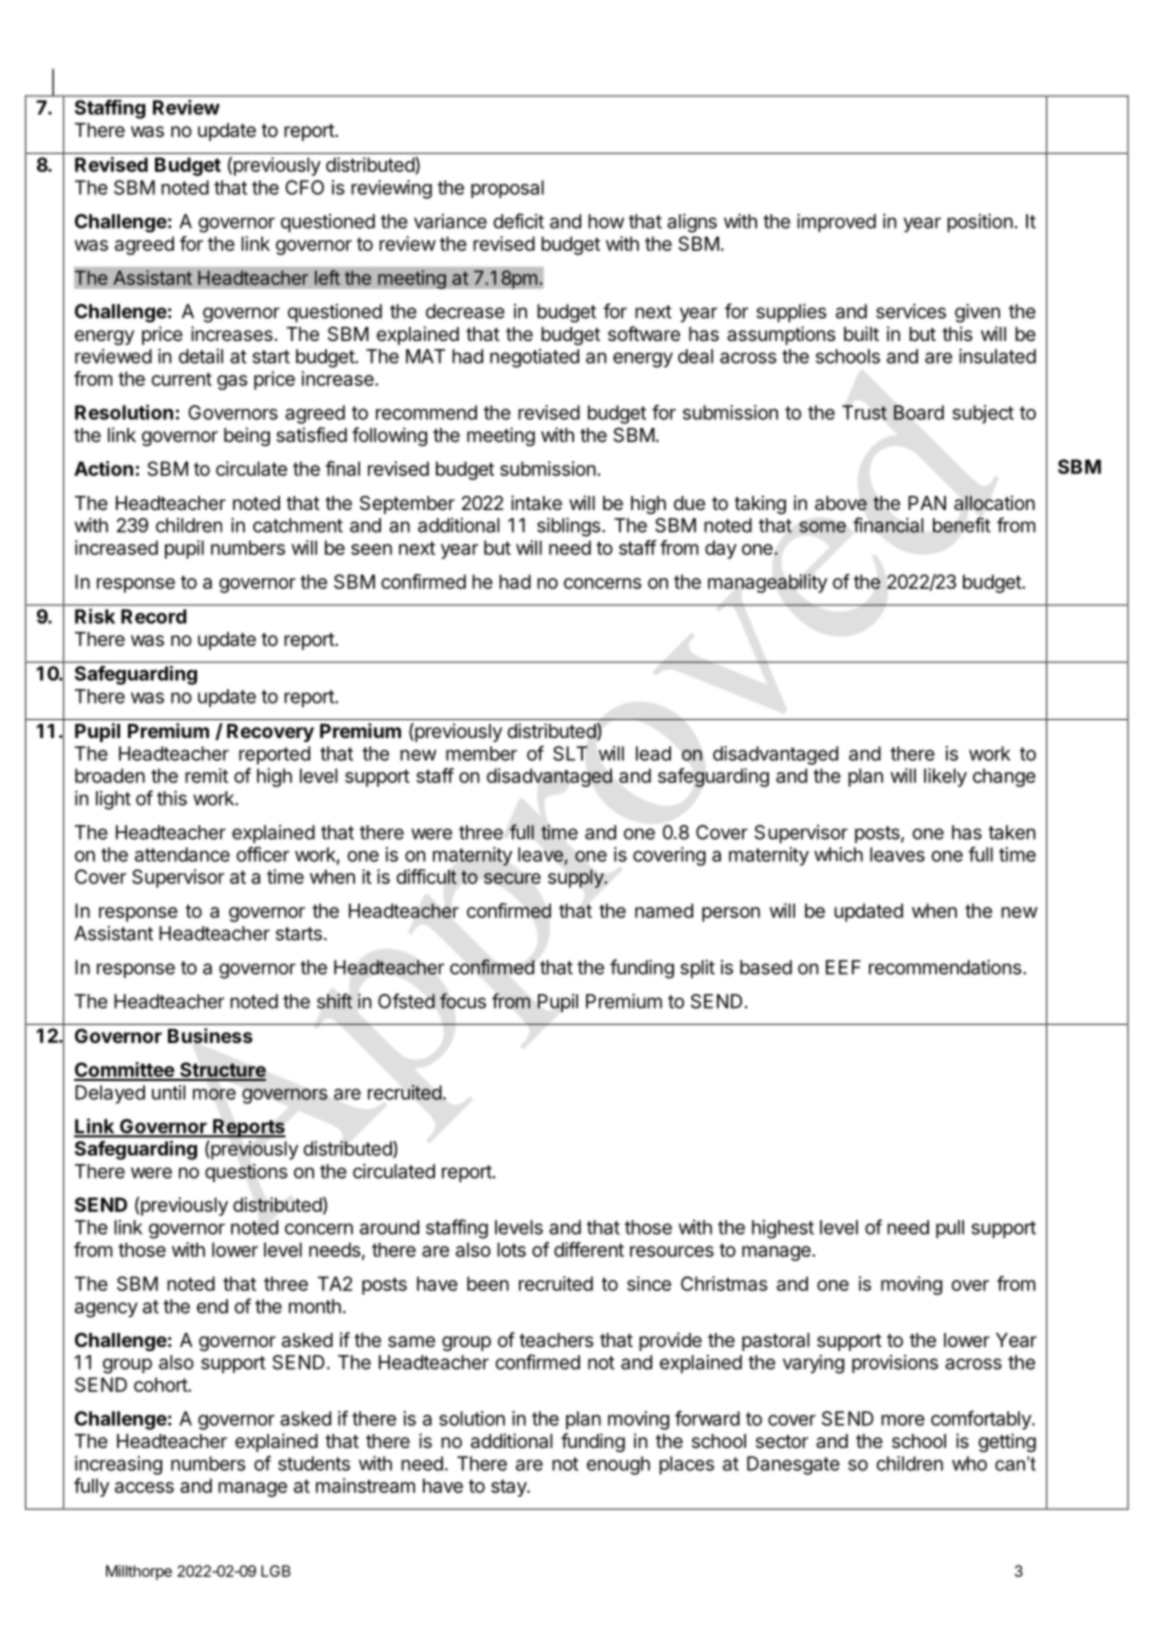 Image resolution: width=1156 pixels, height=1635 pixels. I want to click on PAN, so click(927, 503).
